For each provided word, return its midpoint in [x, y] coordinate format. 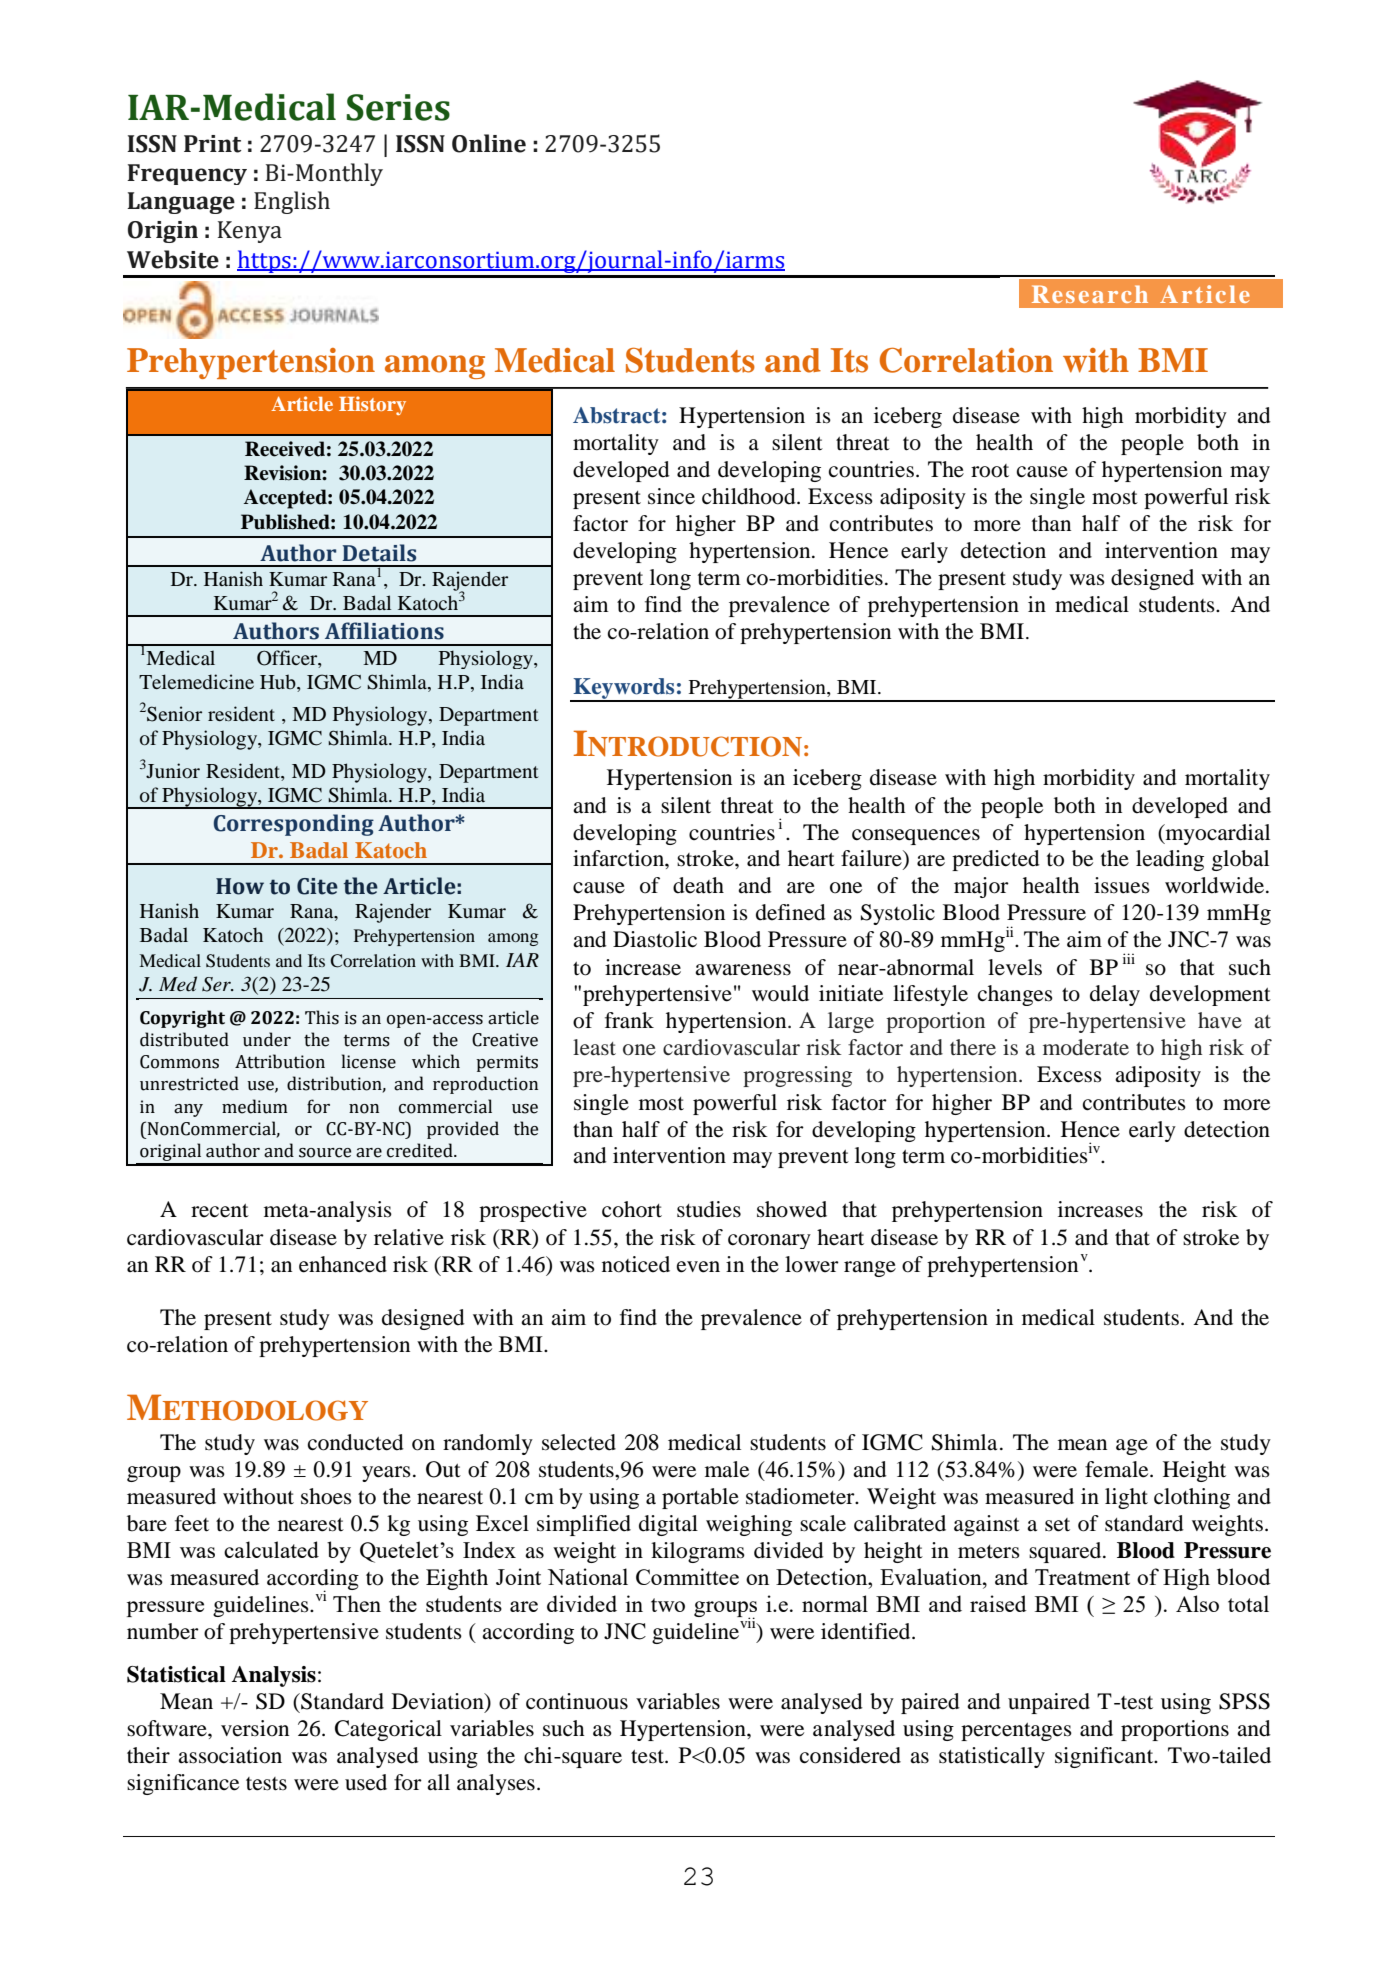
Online [489, 143]
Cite [317, 886]
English [292, 202]
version [255, 1728]
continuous [577, 1701]
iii [1129, 958]
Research [1090, 294]
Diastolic [655, 939]
